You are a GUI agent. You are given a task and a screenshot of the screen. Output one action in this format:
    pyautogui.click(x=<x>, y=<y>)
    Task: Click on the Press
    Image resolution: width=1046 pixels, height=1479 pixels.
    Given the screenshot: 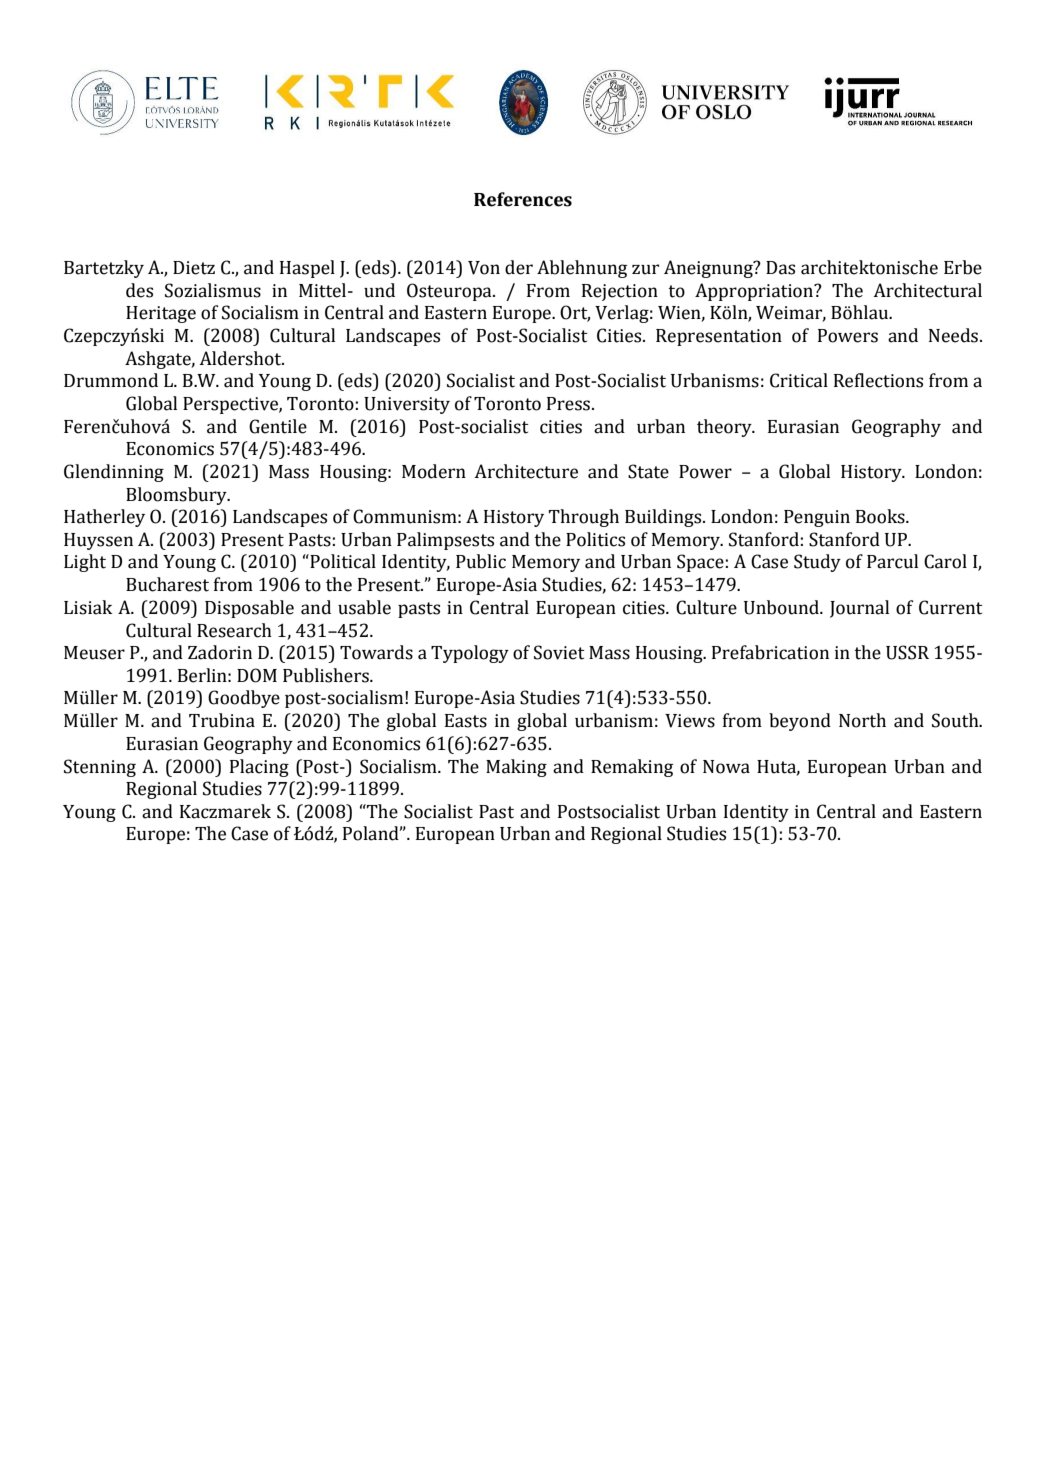 What is the action you would take?
    pyautogui.click(x=568, y=404)
